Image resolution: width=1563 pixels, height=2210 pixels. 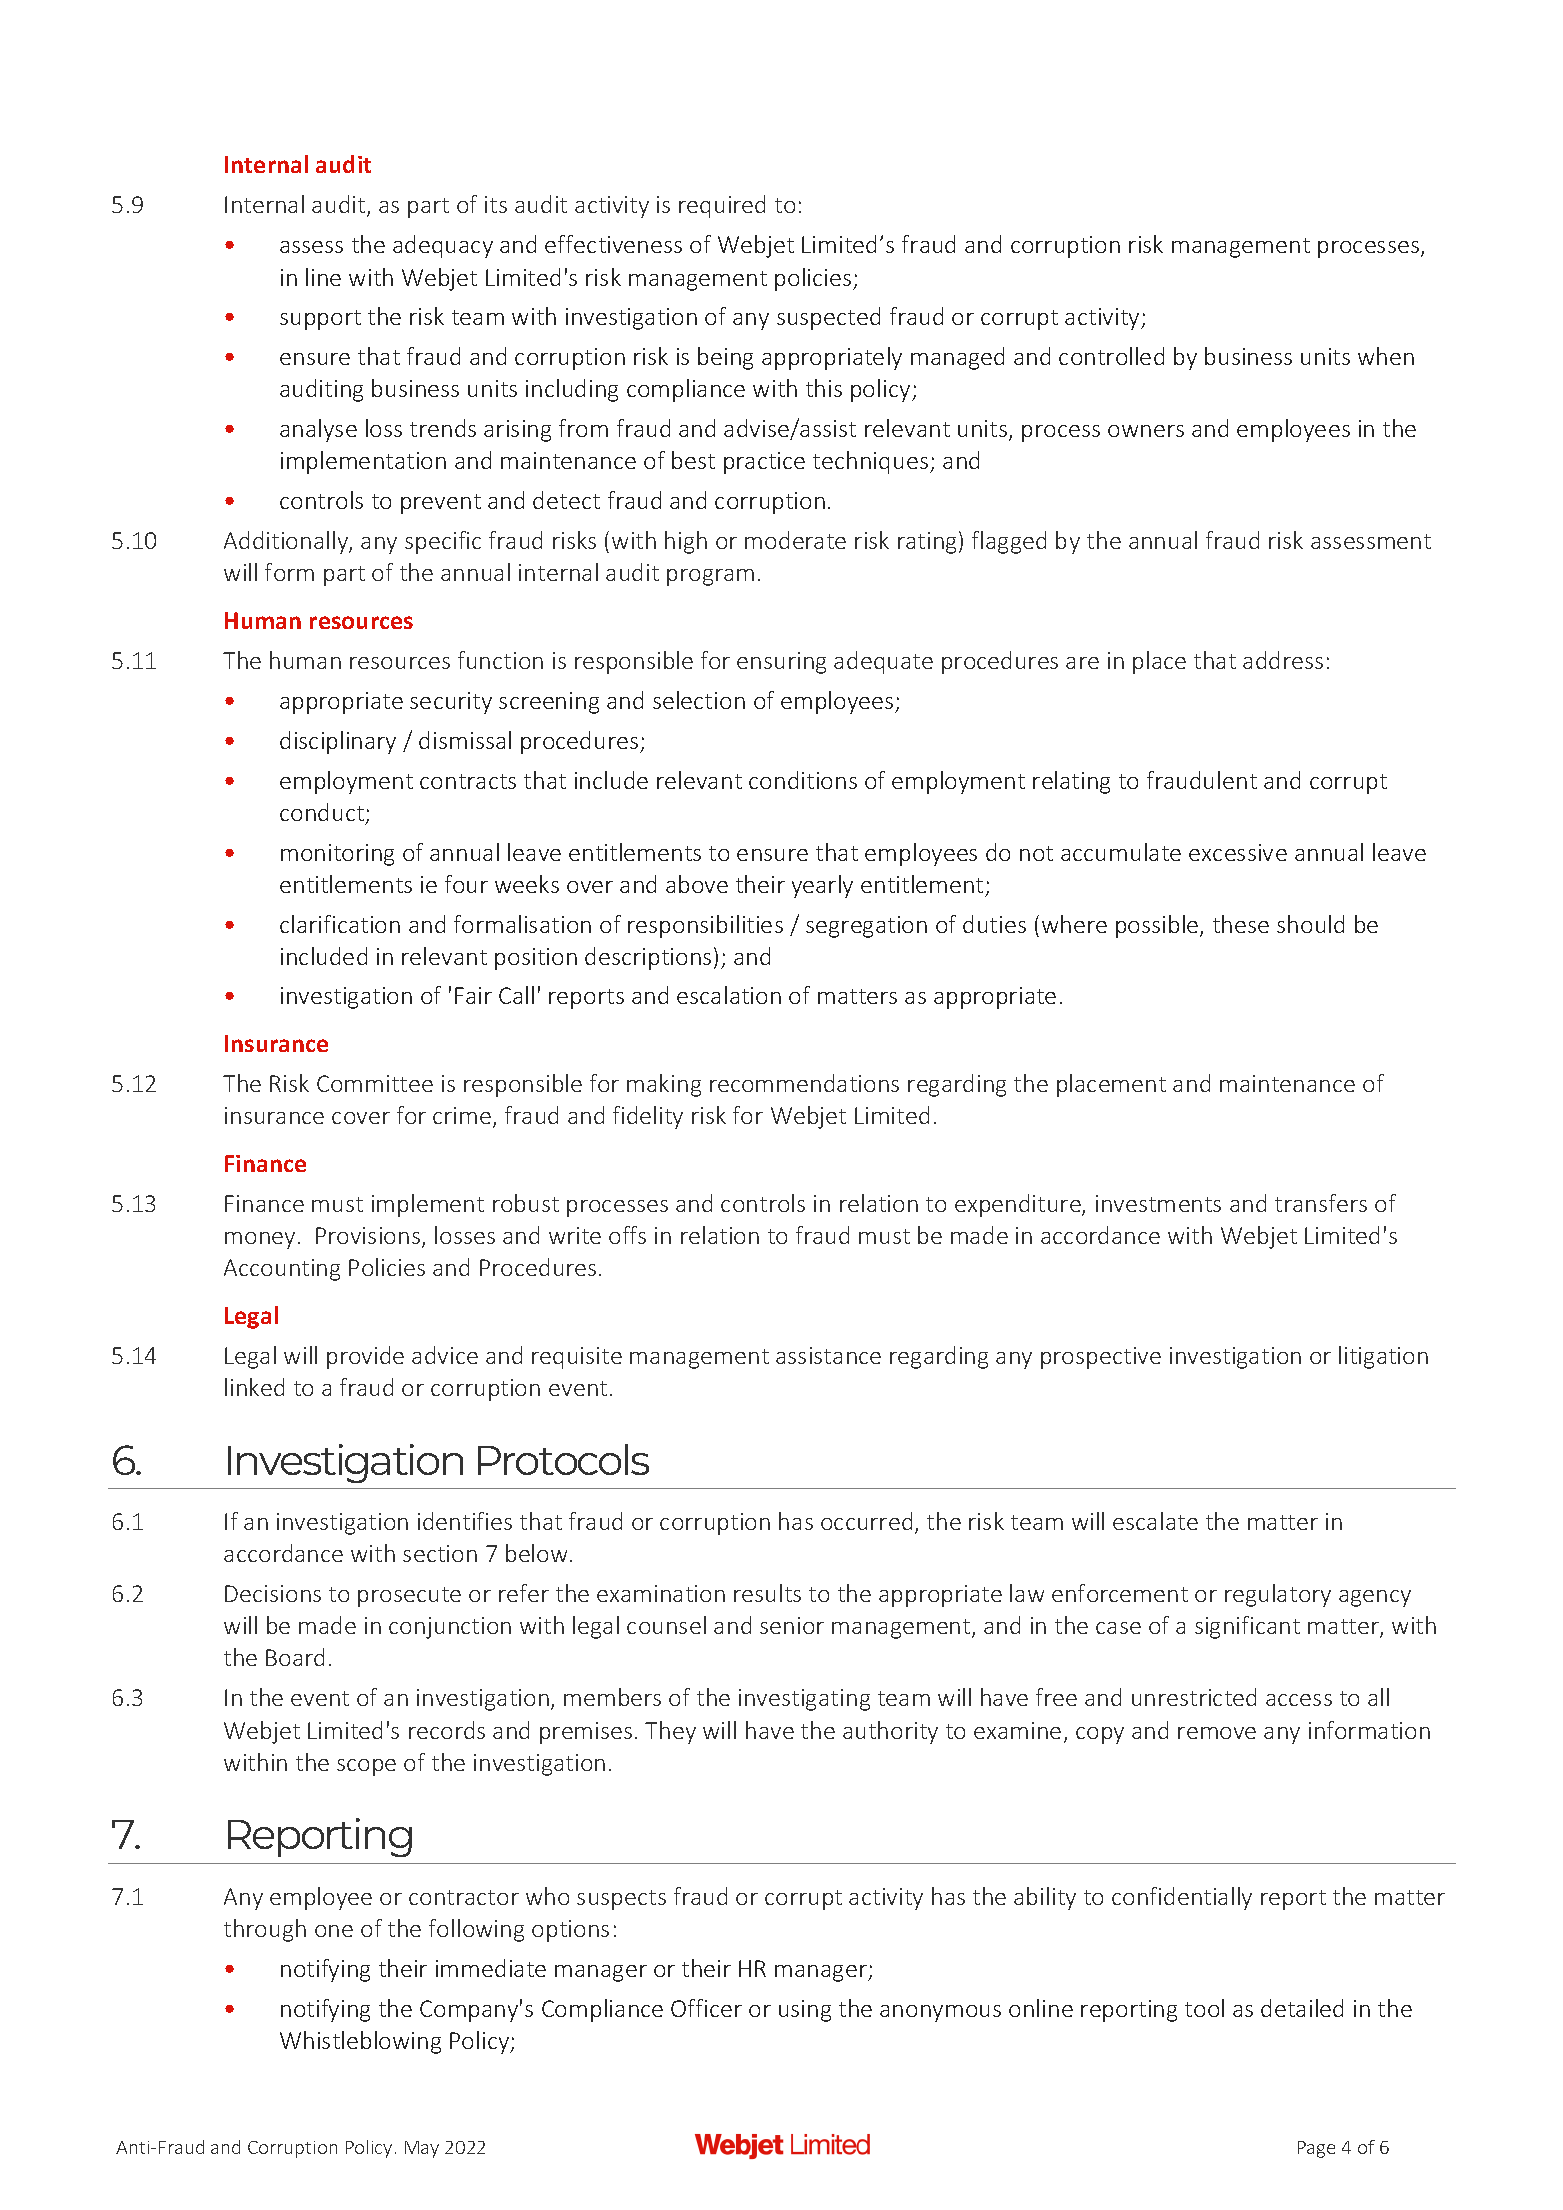 What do you see at coordinates (338, 742) in the image?
I see `disciplinary` at bounding box center [338, 742].
